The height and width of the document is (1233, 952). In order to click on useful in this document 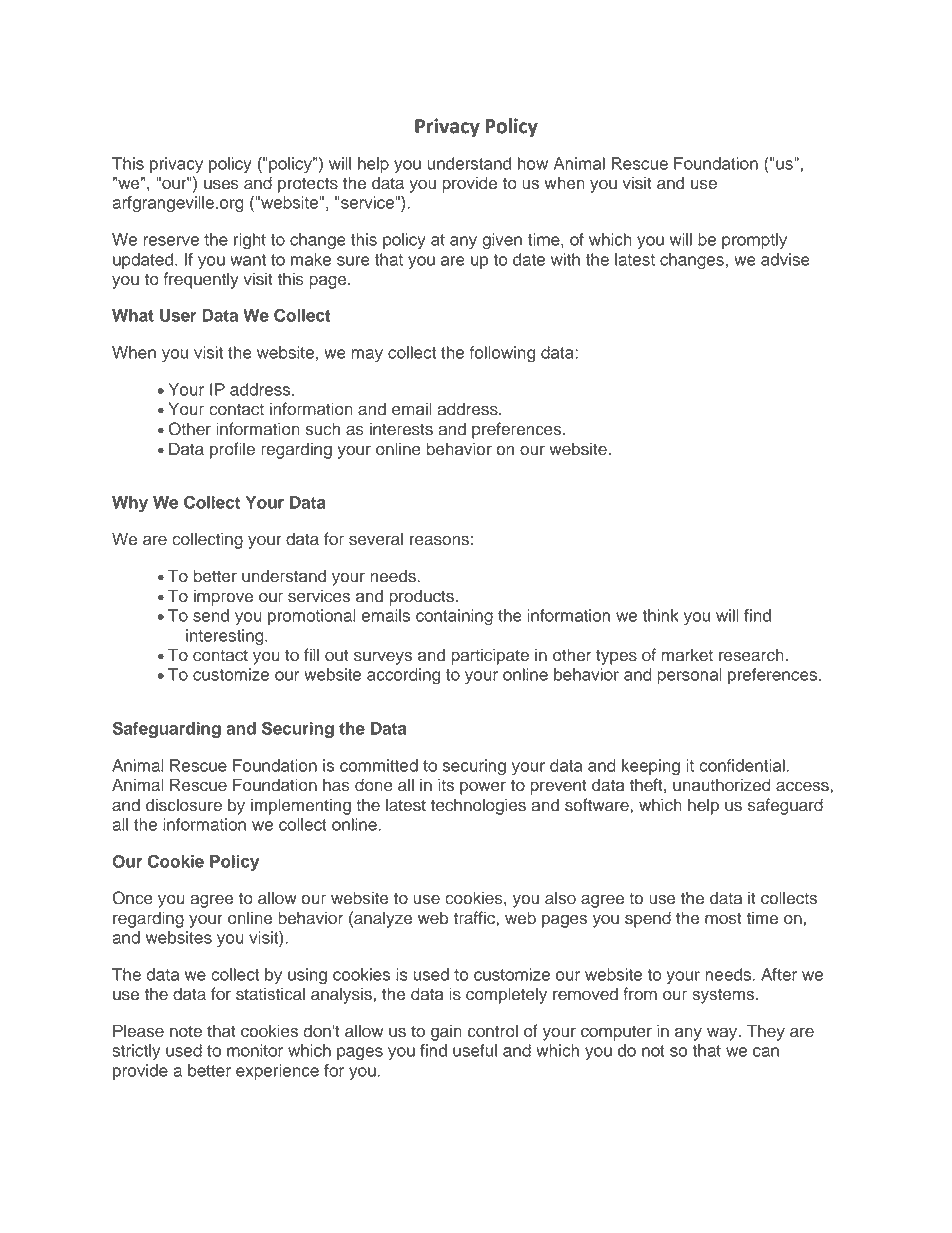, I will do `click(475, 1050)`.
